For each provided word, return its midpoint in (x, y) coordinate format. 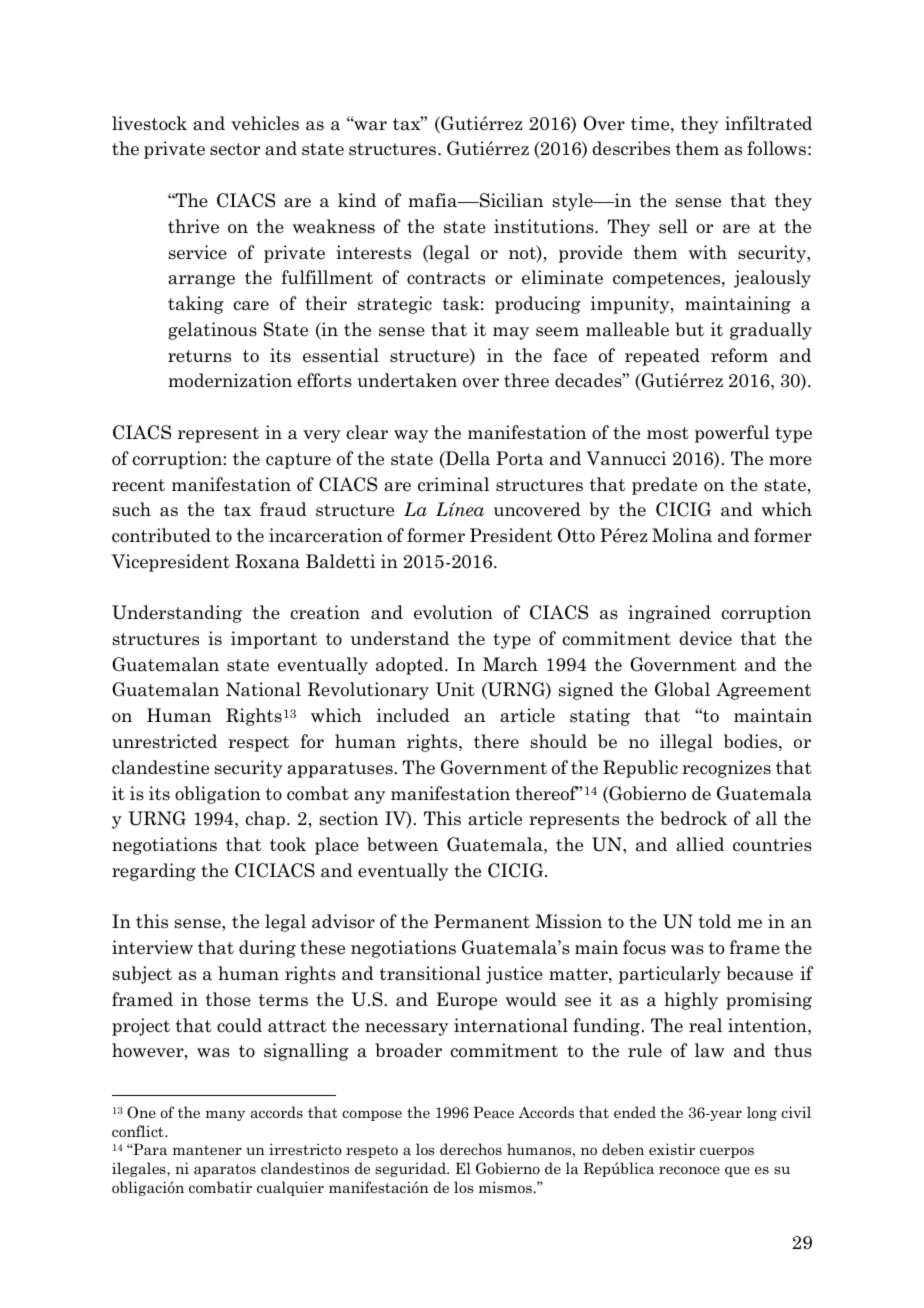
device (705, 638)
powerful (732, 434)
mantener (207, 1150)
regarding (154, 872)
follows (776, 148)
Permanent (482, 921)
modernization (230, 380)
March (510, 664)
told (715, 921)
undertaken (407, 380)
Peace (493, 1112)
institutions (545, 226)
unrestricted (164, 741)
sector (235, 149)
